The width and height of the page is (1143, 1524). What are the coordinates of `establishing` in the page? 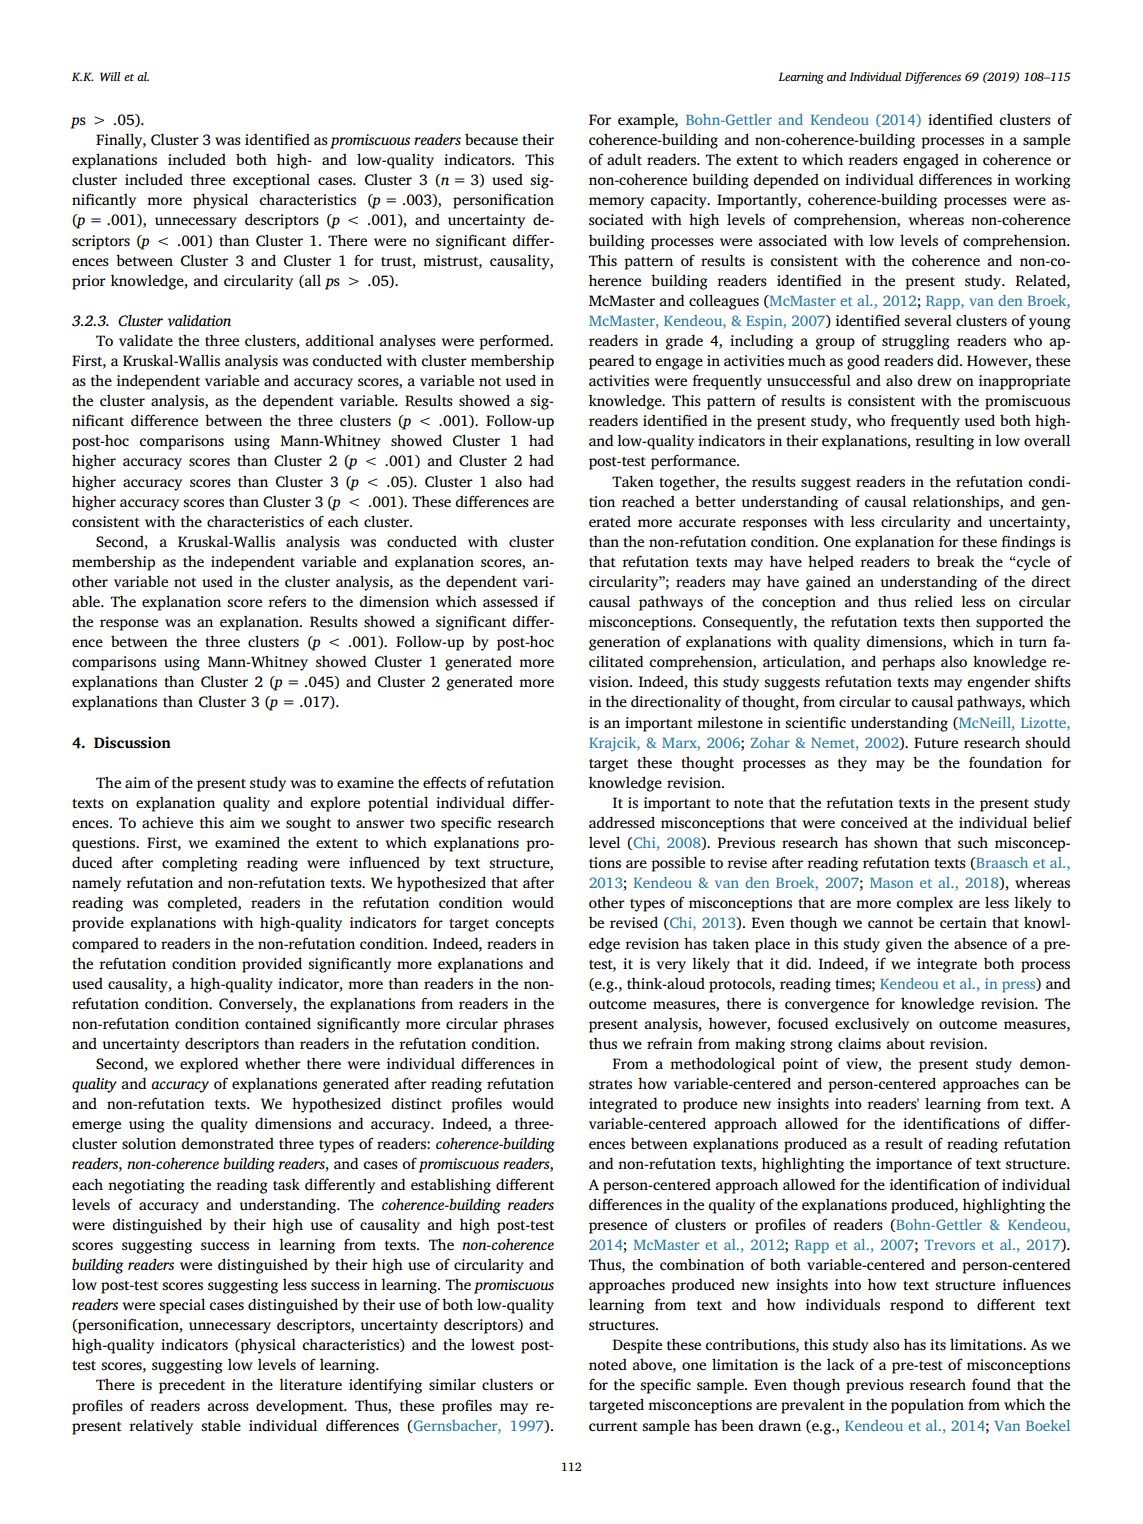 It's located at (451, 1186).
